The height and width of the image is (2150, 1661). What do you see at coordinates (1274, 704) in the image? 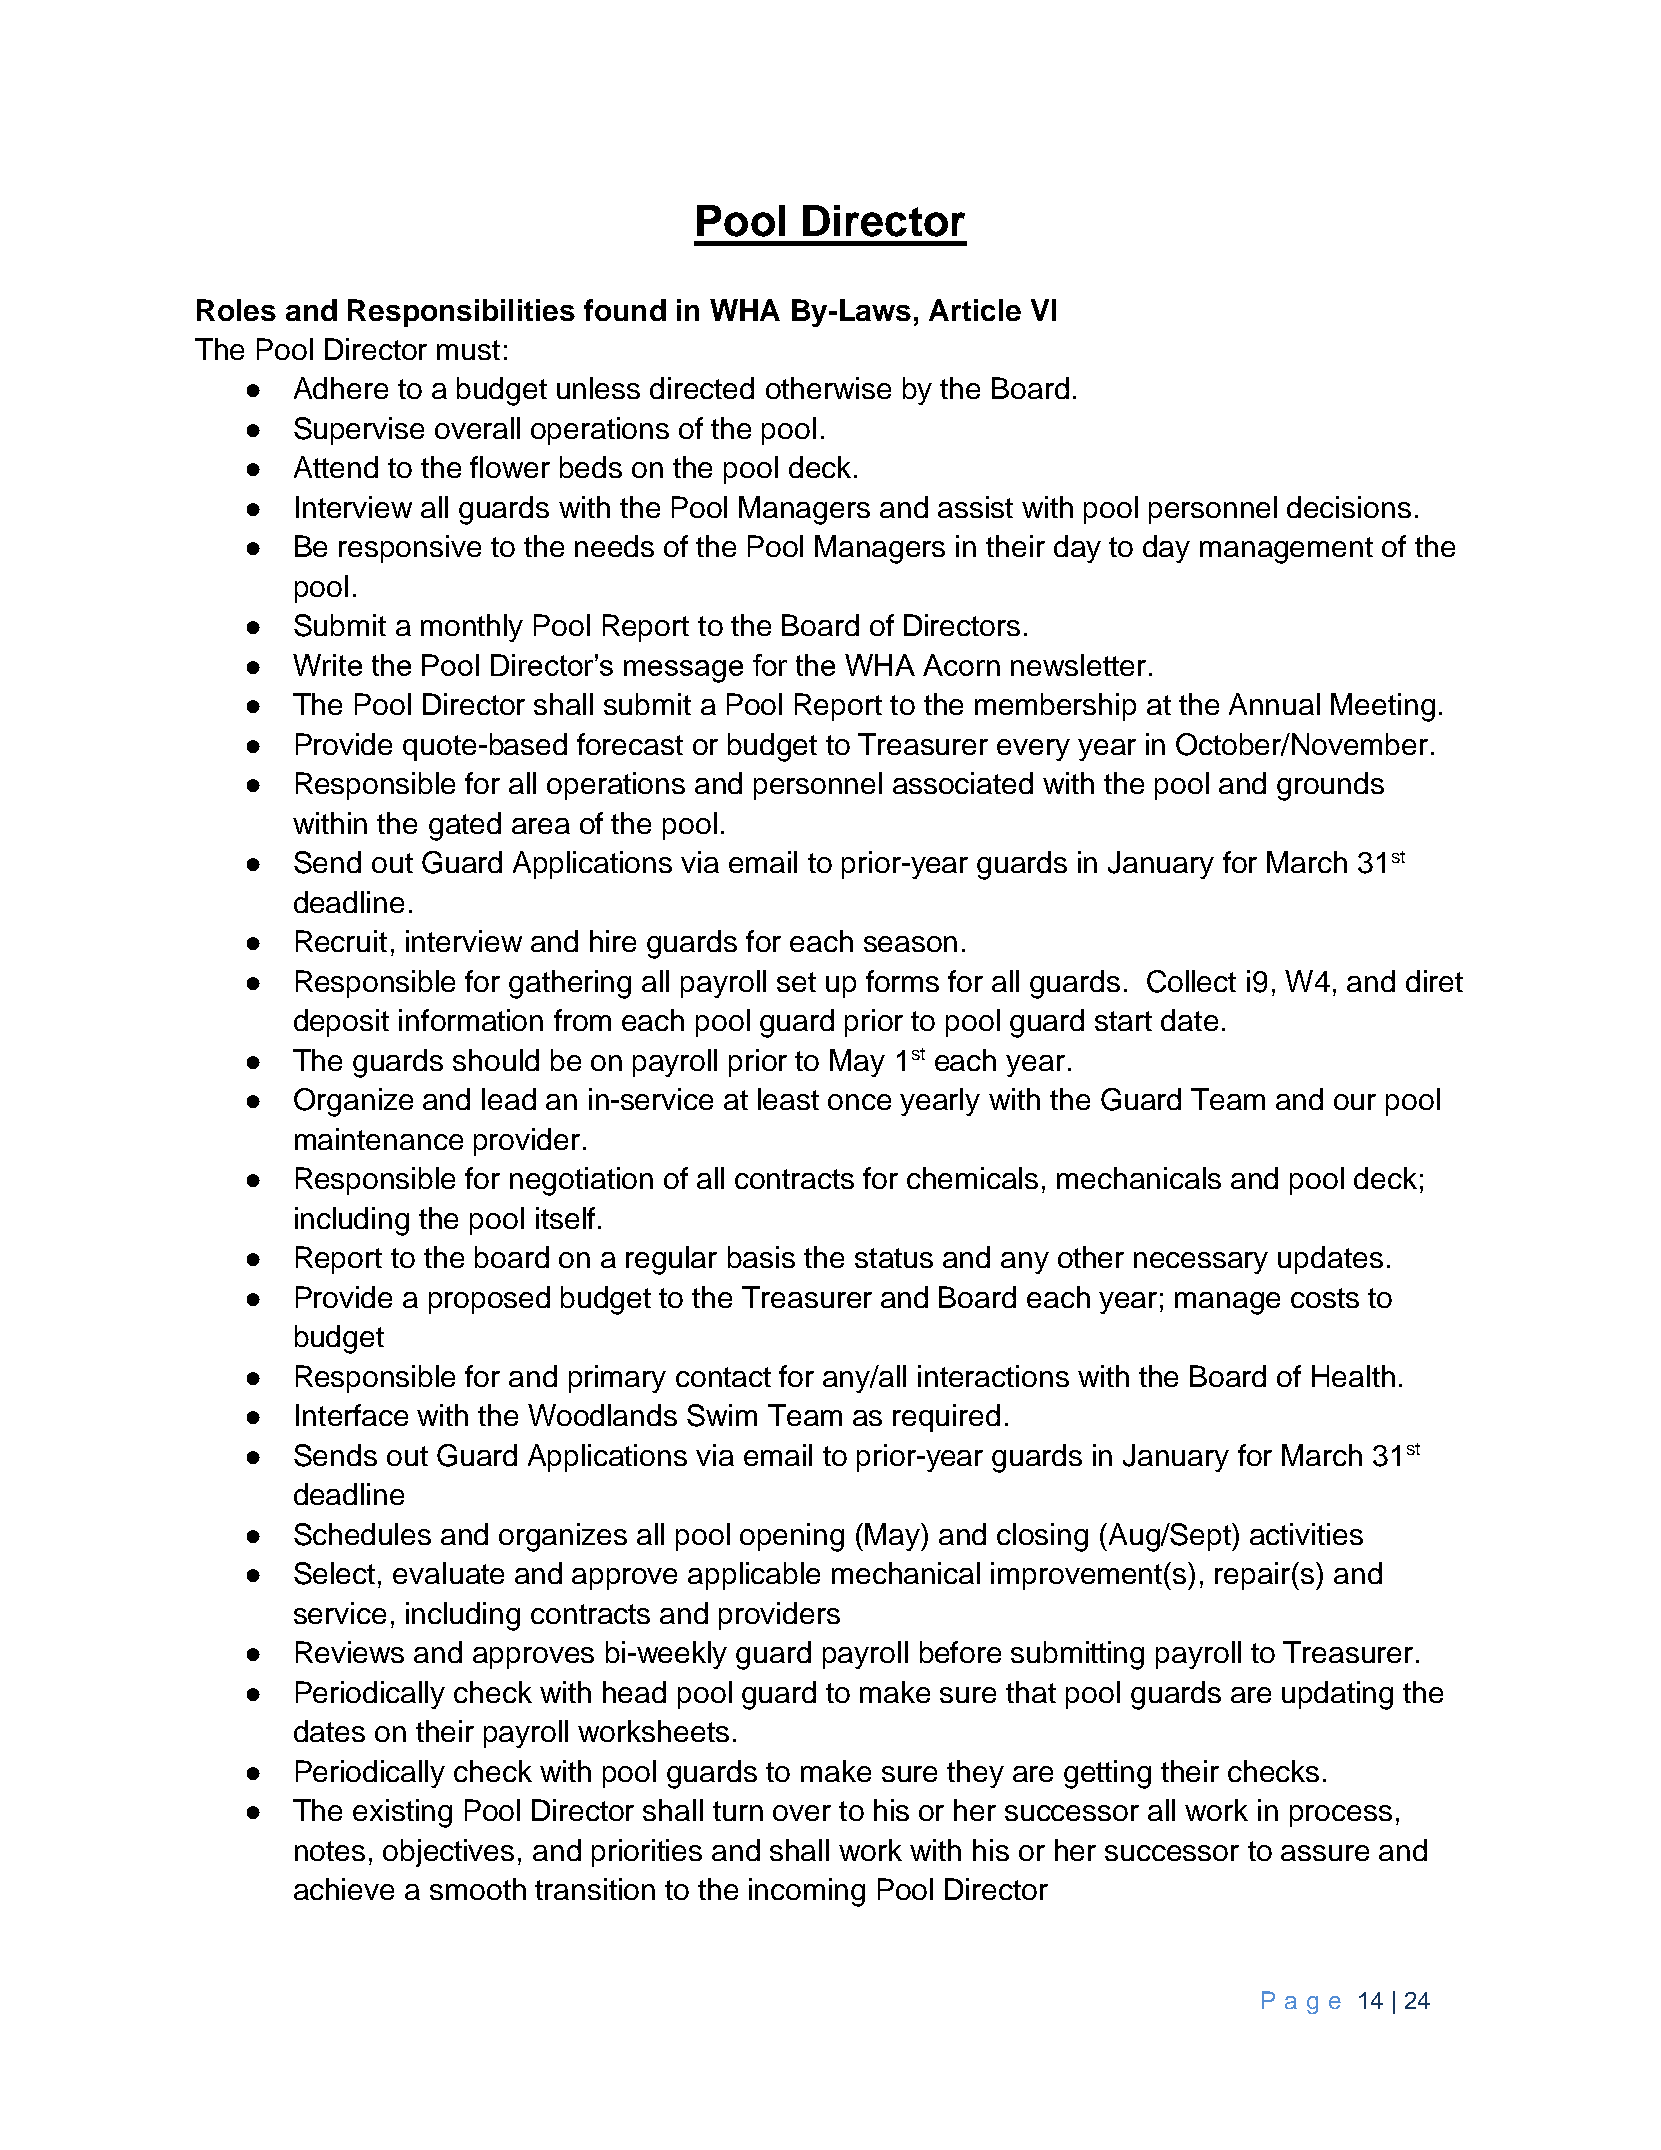
I see `Annual` at bounding box center [1274, 704].
